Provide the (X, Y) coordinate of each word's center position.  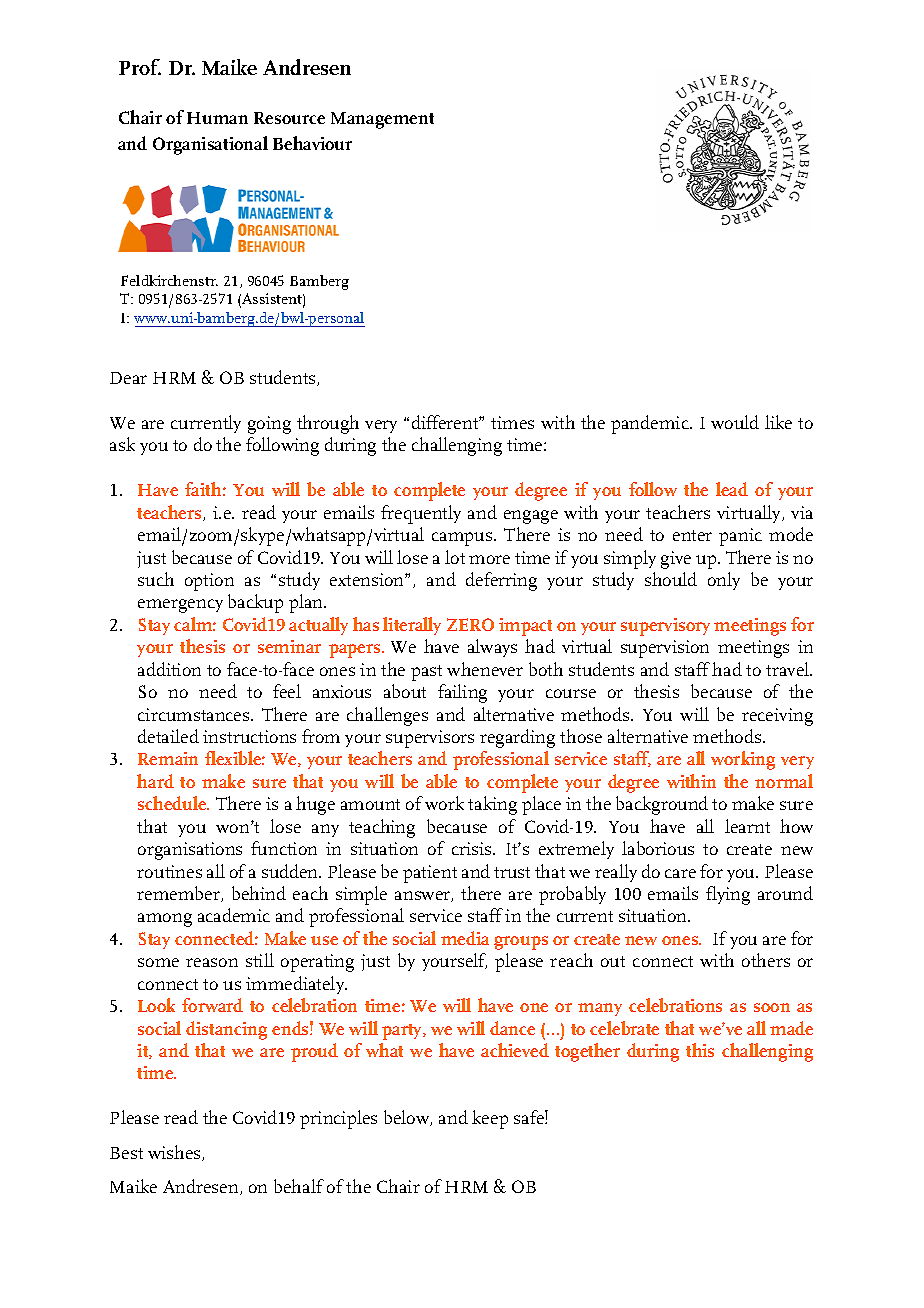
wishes (175, 1153)
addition (169, 669)
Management (382, 120)
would (735, 422)
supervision (665, 649)
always (492, 648)
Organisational (210, 145)
